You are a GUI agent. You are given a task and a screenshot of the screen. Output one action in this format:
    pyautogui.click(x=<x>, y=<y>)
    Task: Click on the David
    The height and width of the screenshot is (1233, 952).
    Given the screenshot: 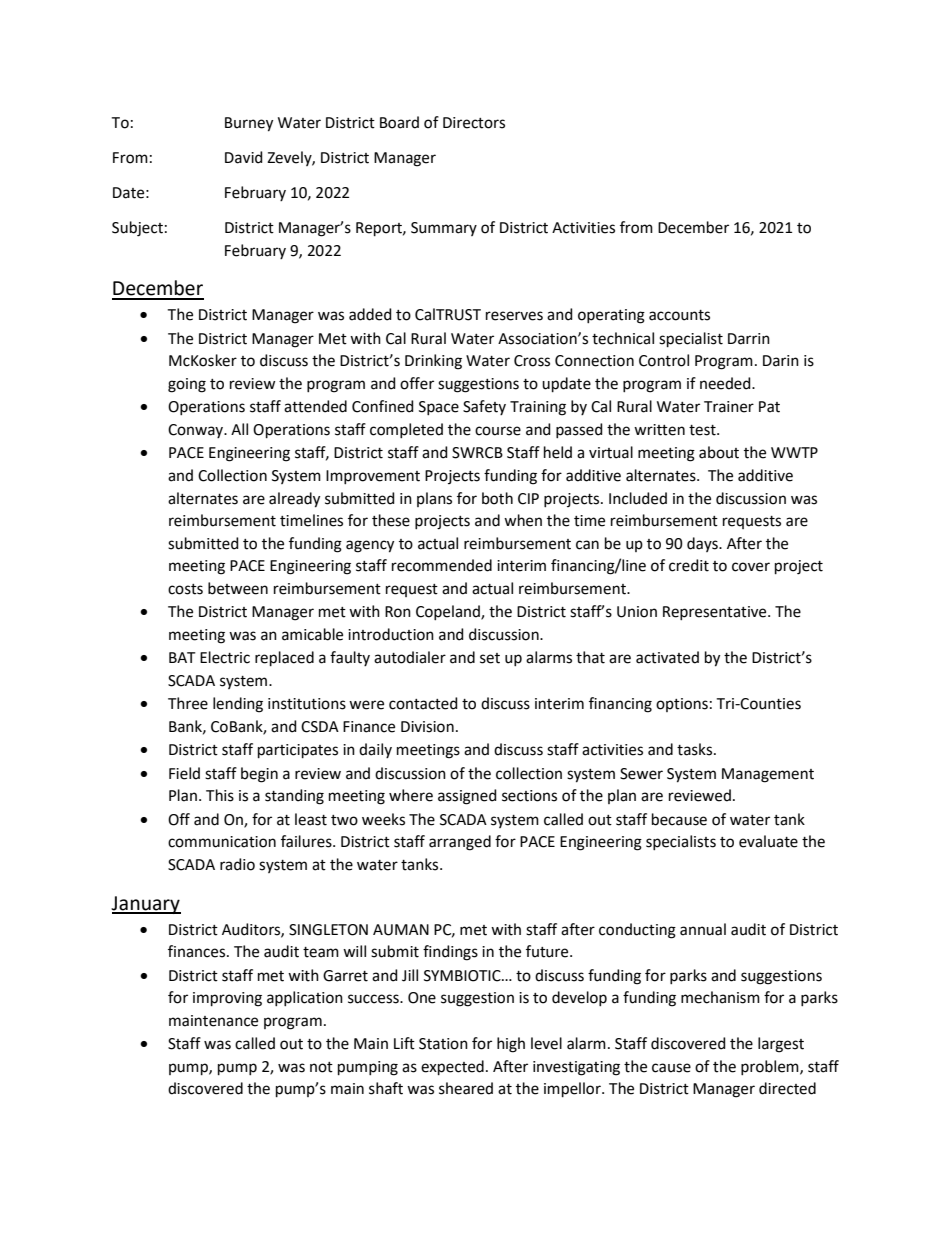 What is the action you would take?
    pyautogui.click(x=244, y=157)
